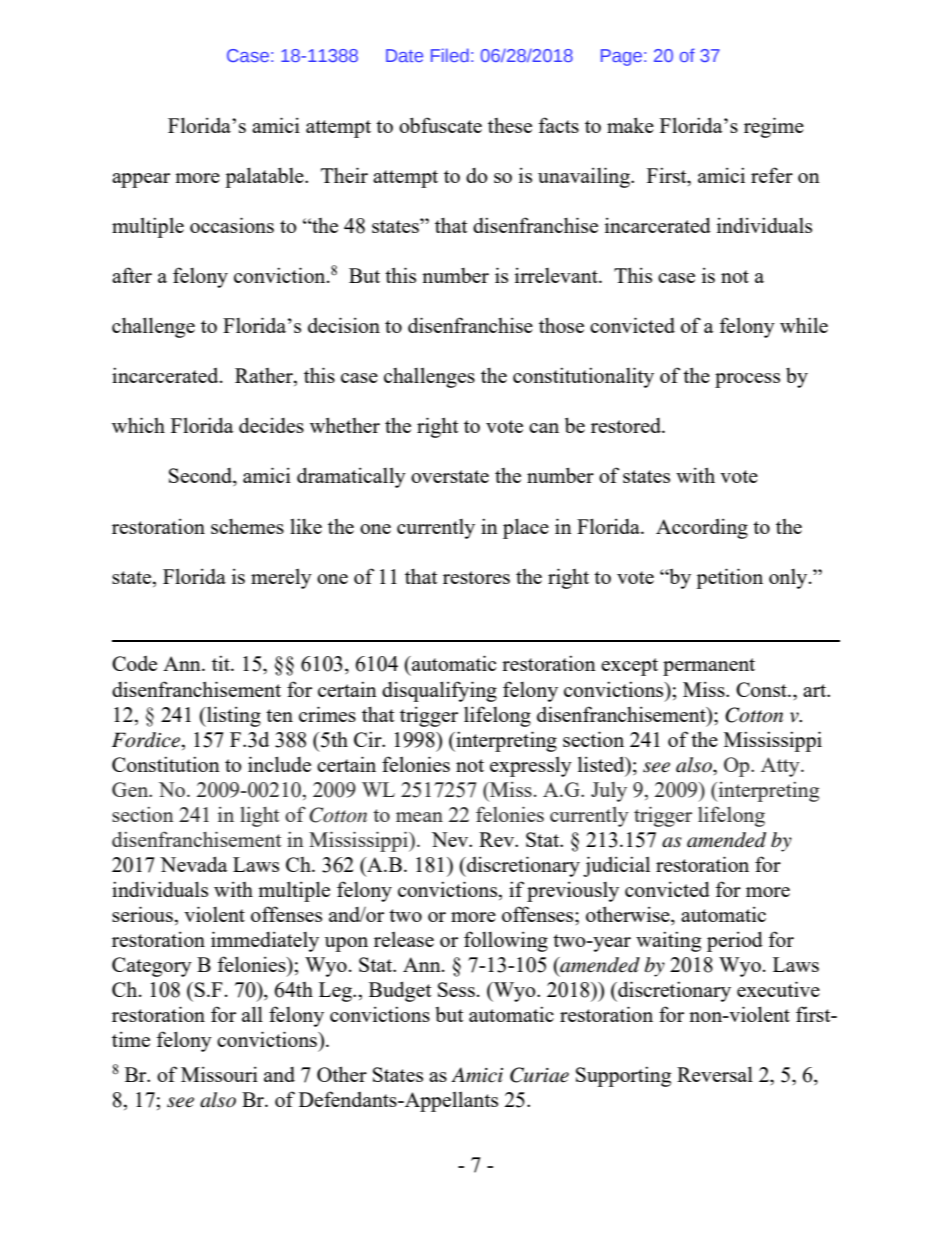 The width and height of the page is (952, 1233). What do you see at coordinates (544, 428) in the page?
I see `can` at bounding box center [544, 428].
